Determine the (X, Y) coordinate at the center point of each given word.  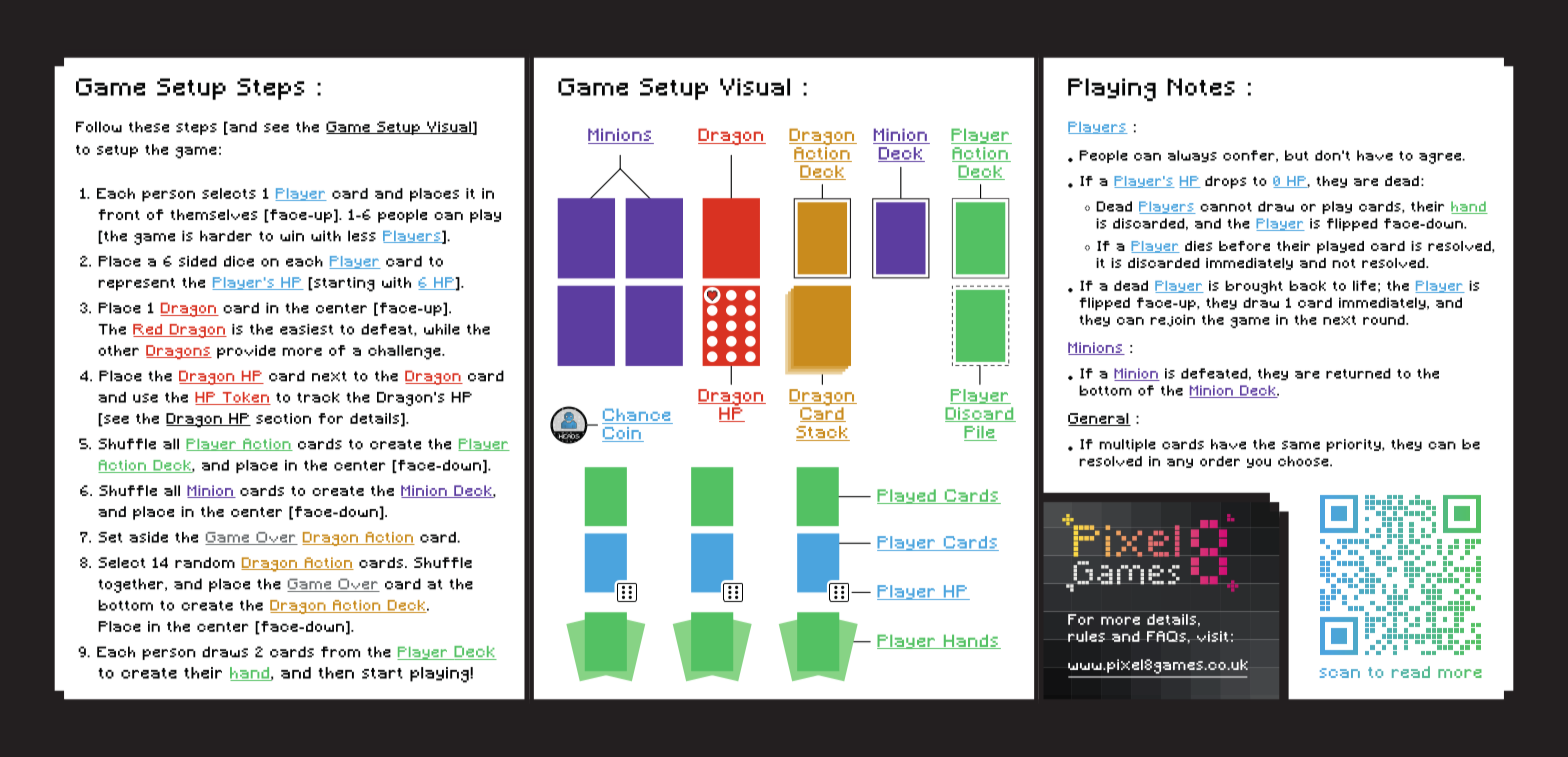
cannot (1226, 207)
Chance (636, 415)
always (1192, 156)
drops (1225, 182)
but (1297, 155)
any (1180, 463)
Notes (1201, 87)
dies (1198, 246)
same (1301, 445)
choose (1304, 461)
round (1385, 319)
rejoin (1172, 320)
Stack (823, 433)
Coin (622, 434)
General (1099, 419)
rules (1086, 636)
